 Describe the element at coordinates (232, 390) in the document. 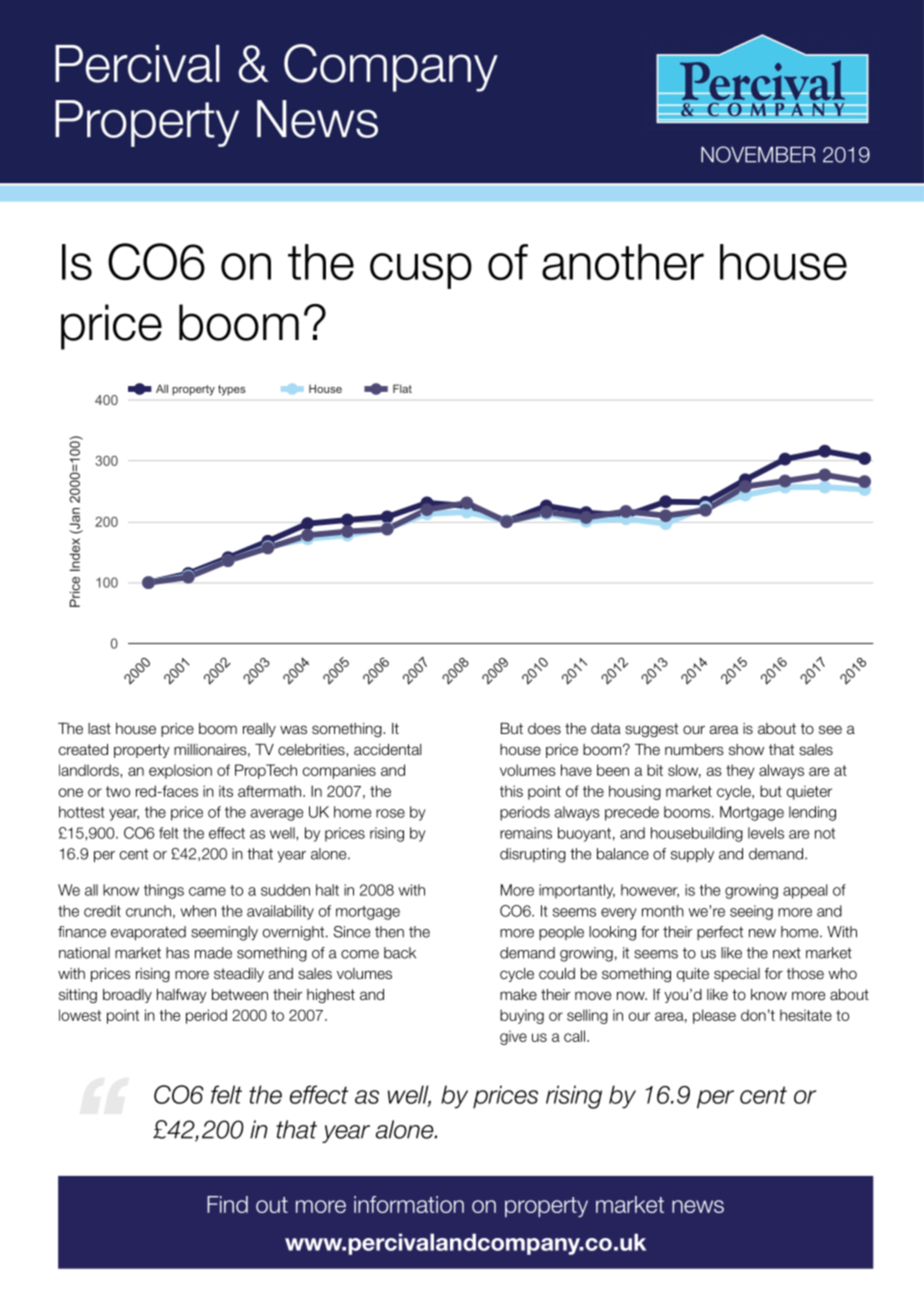

I see `types` at that location.
